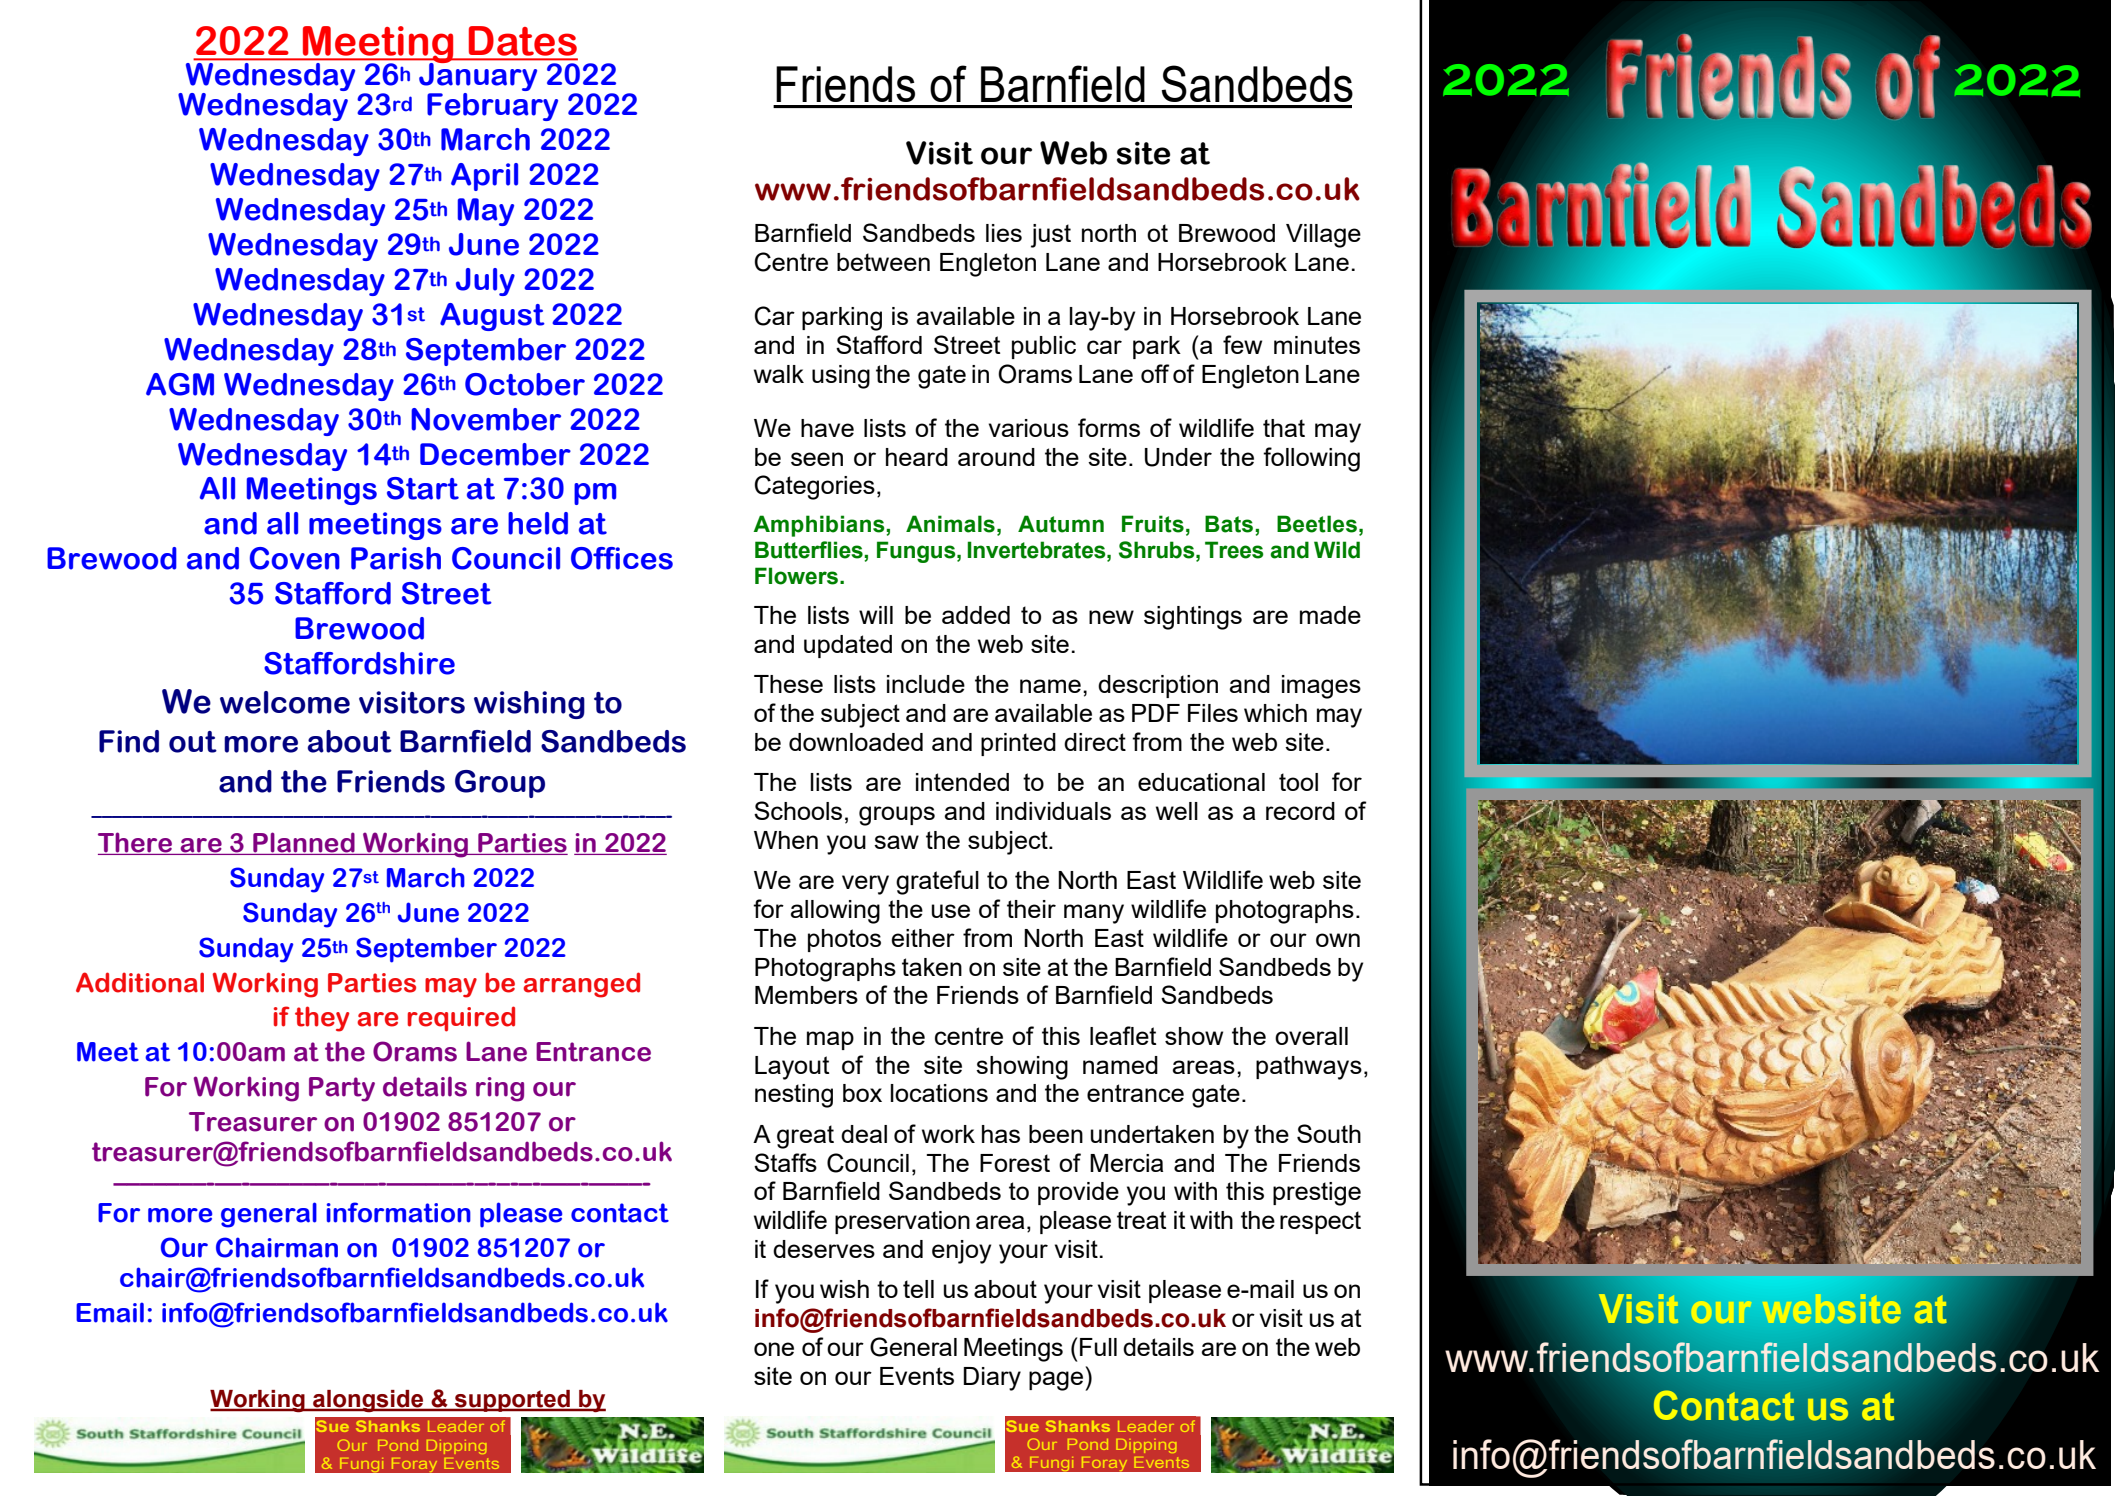 This page has width=2115, height=1496. Describe the element at coordinates (368, 1401) in the page. I see `alongside` at that location.
